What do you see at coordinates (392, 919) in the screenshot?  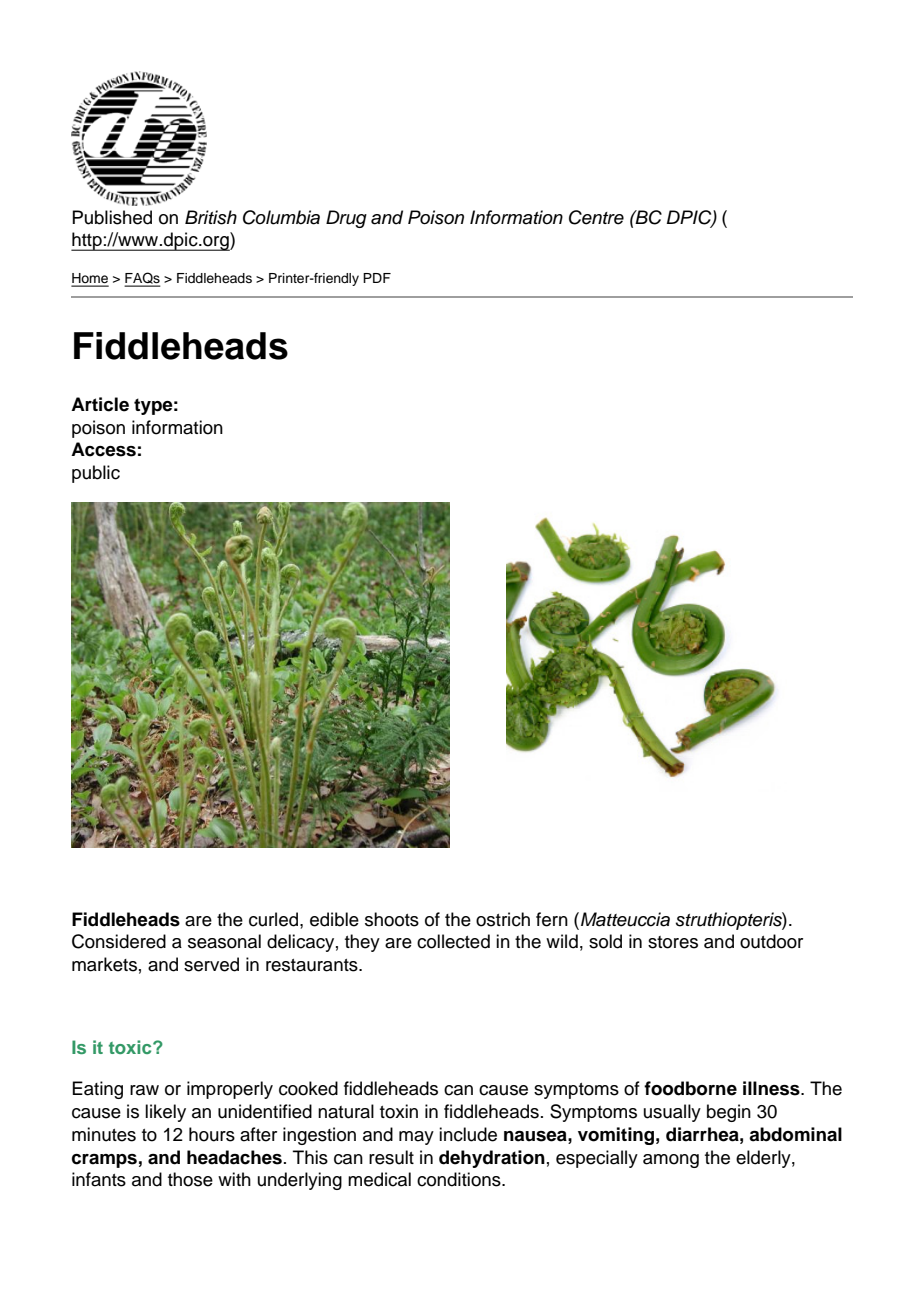 I see `shoots` at bounding box center [392, 919].
